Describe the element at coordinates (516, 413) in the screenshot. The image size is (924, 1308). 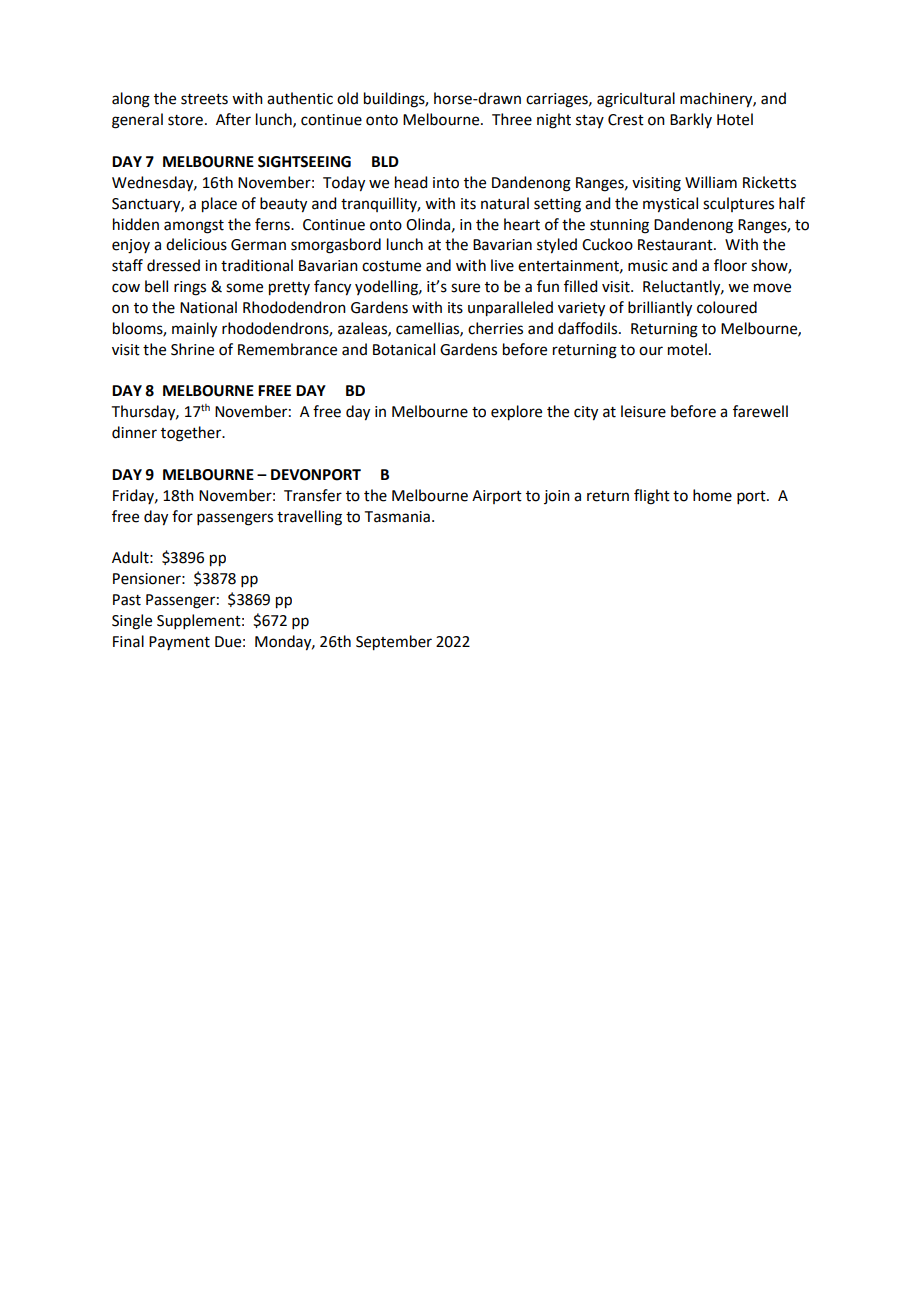
I see `explore` at that location.
